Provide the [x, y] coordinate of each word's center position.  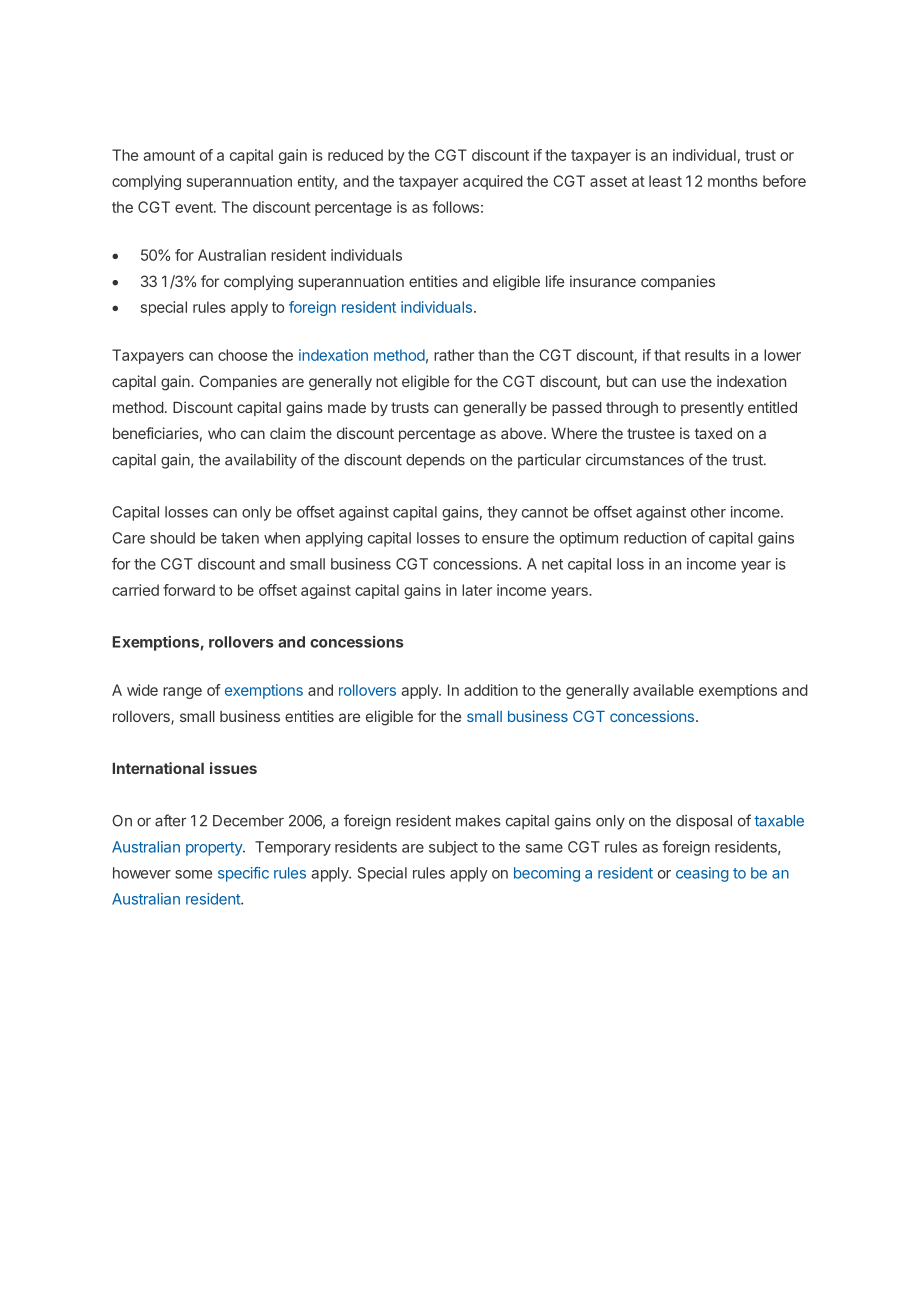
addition [491, 690]
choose [242, 355]
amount [169, 155]
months [733, 181]
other [708, 512]
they [502, 513]
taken [240, 538]
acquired [493, 182]
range [182, 693]
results [707, 355]
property [215, 849]
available [663, 690]
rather [454, 355]
